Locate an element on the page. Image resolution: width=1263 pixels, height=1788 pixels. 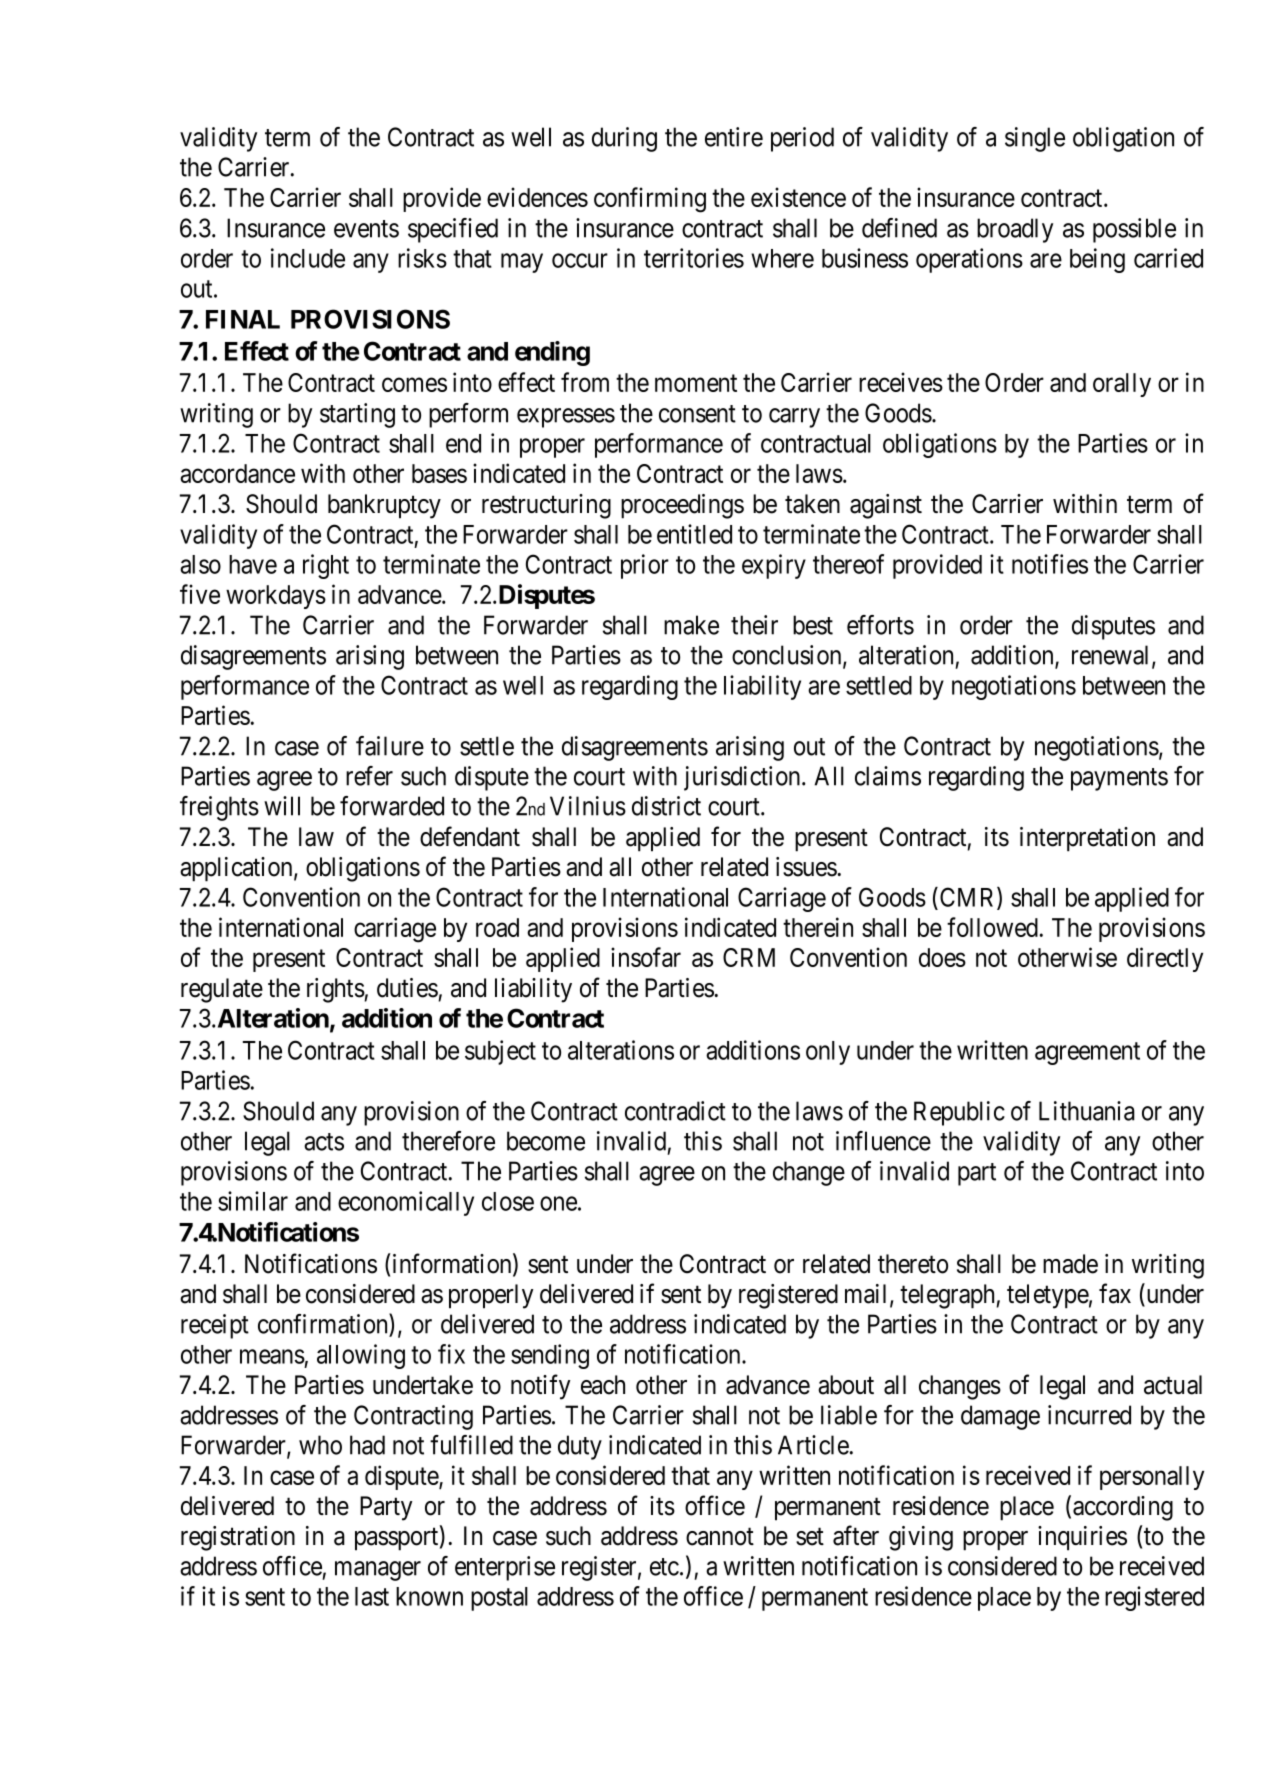
include is located at coordinates (308, 258).
